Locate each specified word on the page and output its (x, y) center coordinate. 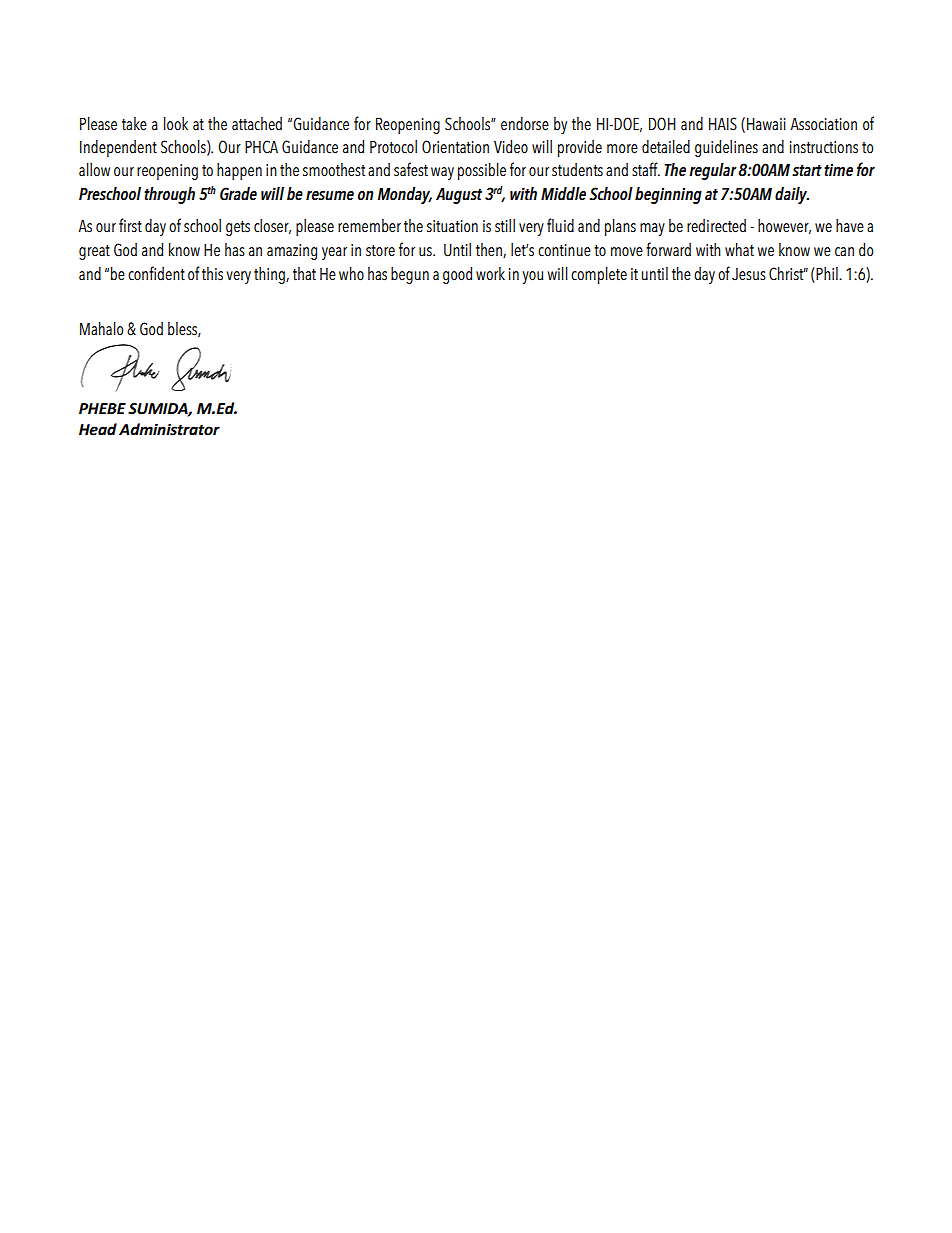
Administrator (169, 429)
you (532, 277)
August (459, 196)
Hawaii (766, 124)
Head (98, 429)
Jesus (749, 274)
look (176, 124)
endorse (525, 124)
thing (270, 275)
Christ (787, 274)
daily (792, 195)
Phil (828, 273)
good (457, 275)
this (212, 274)
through (169, 195)
